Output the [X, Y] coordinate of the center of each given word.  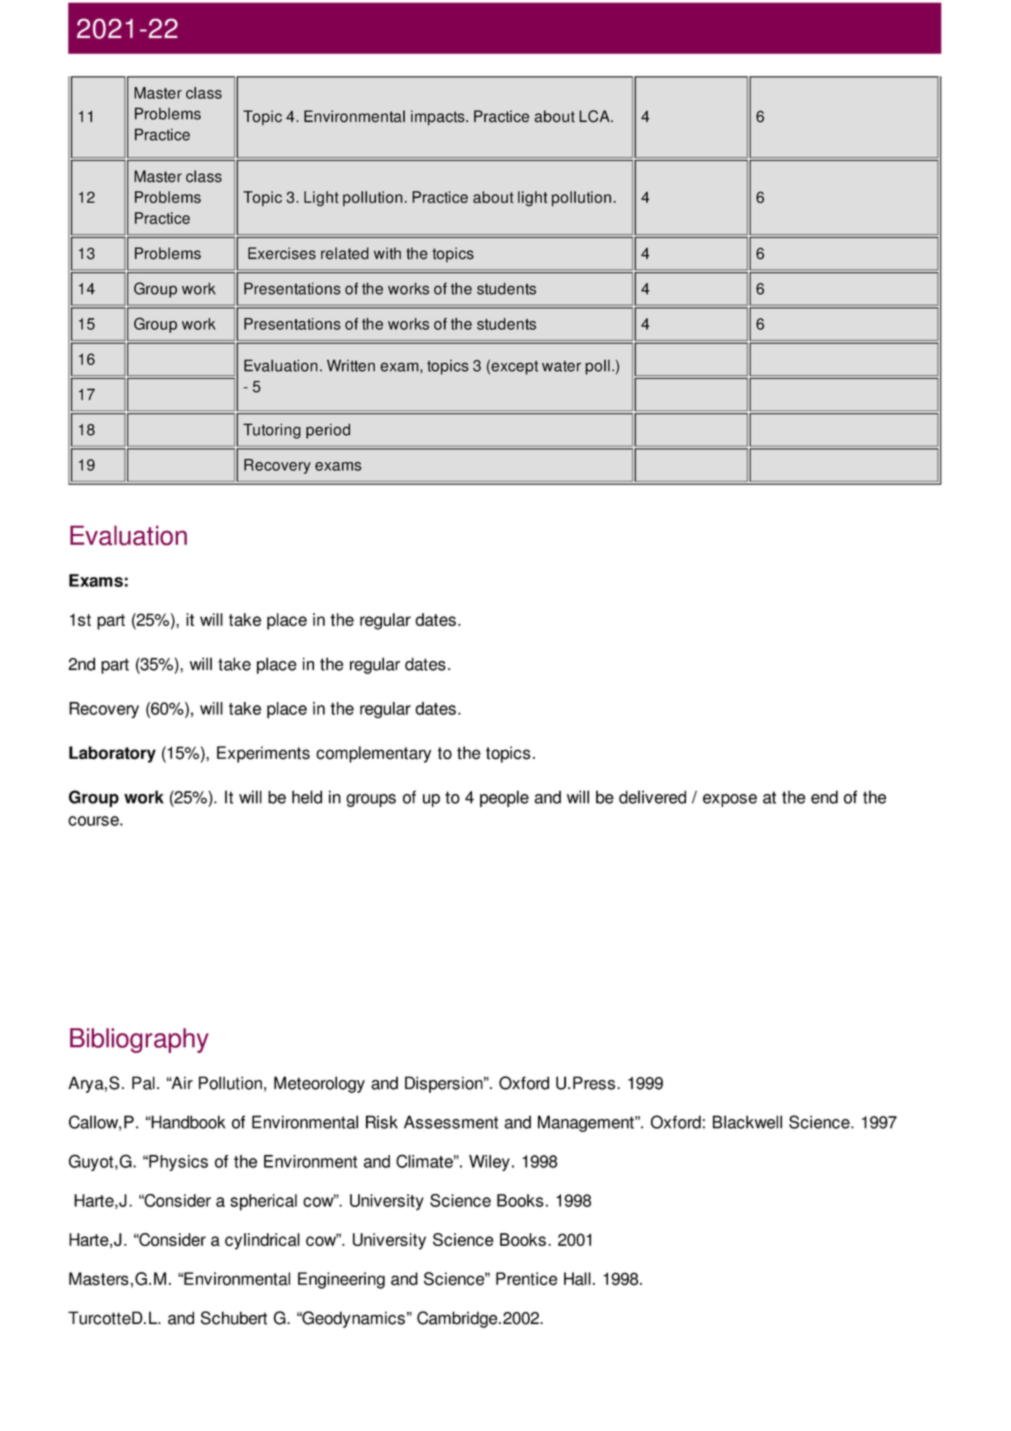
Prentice [526, 1279]
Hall [577, 1279]
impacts [439, 118]
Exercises [282, 253]
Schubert [234, 1318]
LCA [595, 116]
